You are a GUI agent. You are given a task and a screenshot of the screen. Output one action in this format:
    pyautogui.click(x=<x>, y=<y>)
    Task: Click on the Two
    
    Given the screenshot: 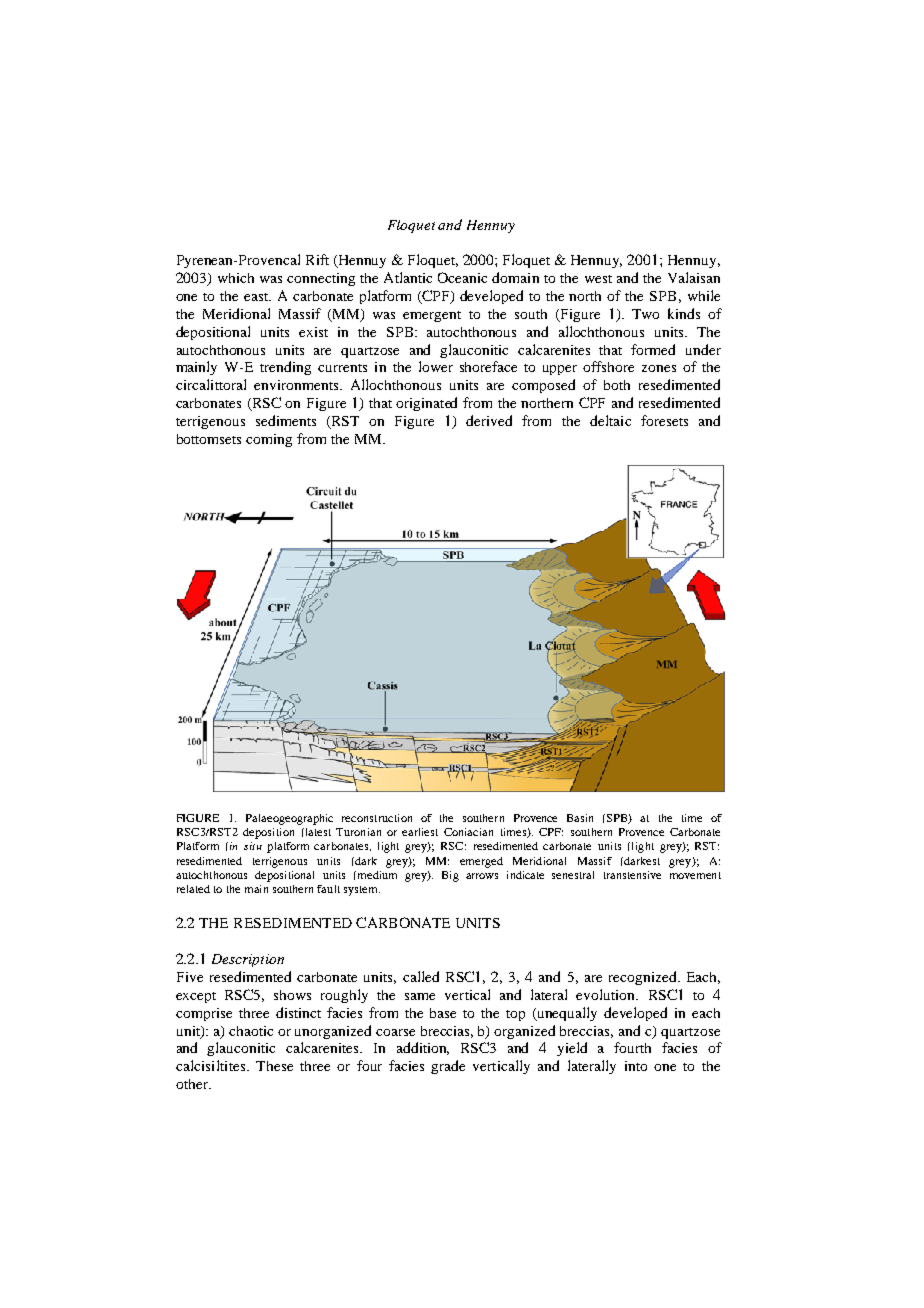 What is the action you would take?
    pyautogui.click(x=645, y=314)
